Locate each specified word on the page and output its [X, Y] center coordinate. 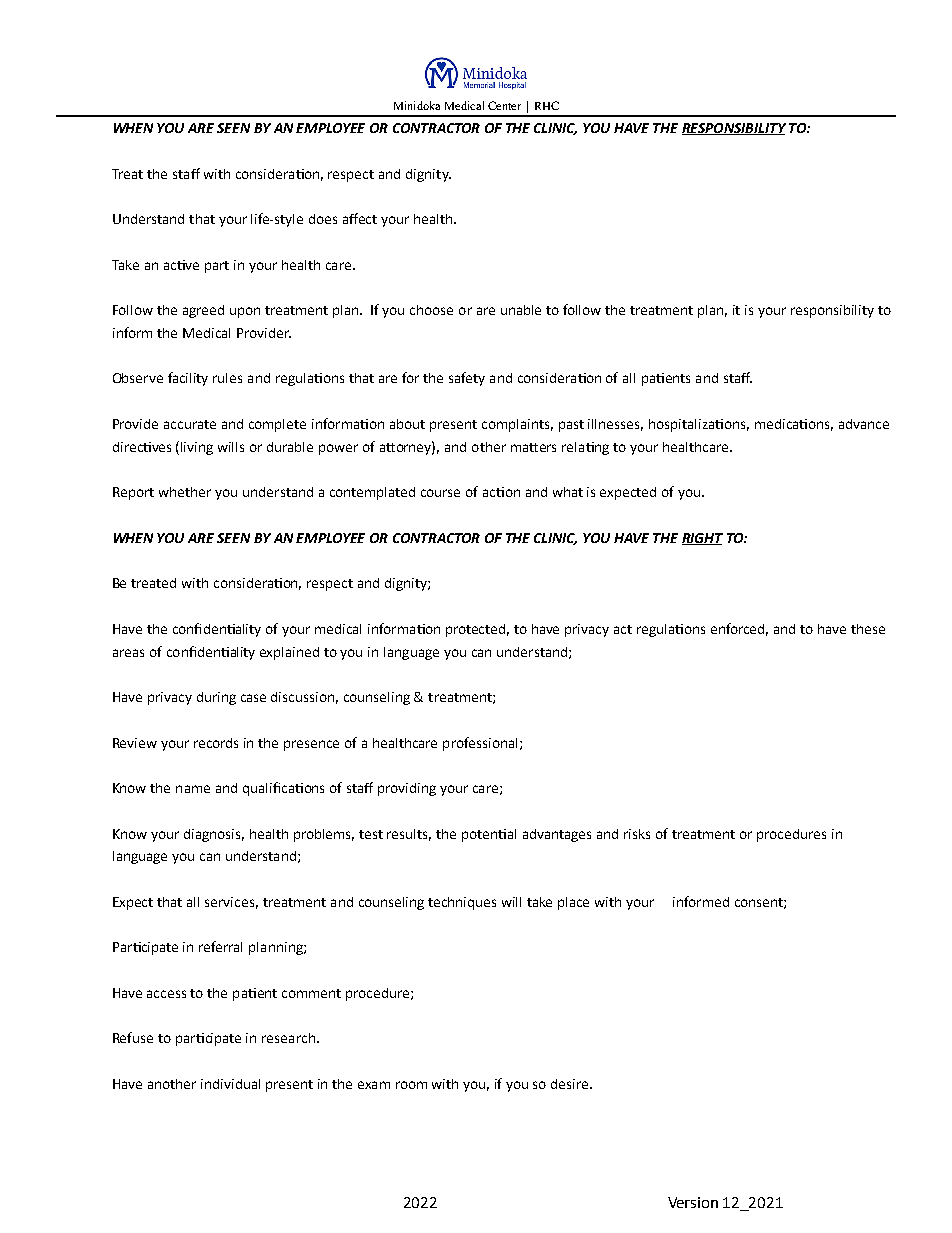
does [323, 219]
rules [227, 378]
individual [230, 1084]
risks [637, 834]
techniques [462, 903]
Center [504, 105]
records [216, 743]
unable [521, 310]
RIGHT [702, 539]
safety [467, 379]
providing [407, 789]
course [440, 493]
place [573, 903]
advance [864, 424]
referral [220, 946]
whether [185, 492]
